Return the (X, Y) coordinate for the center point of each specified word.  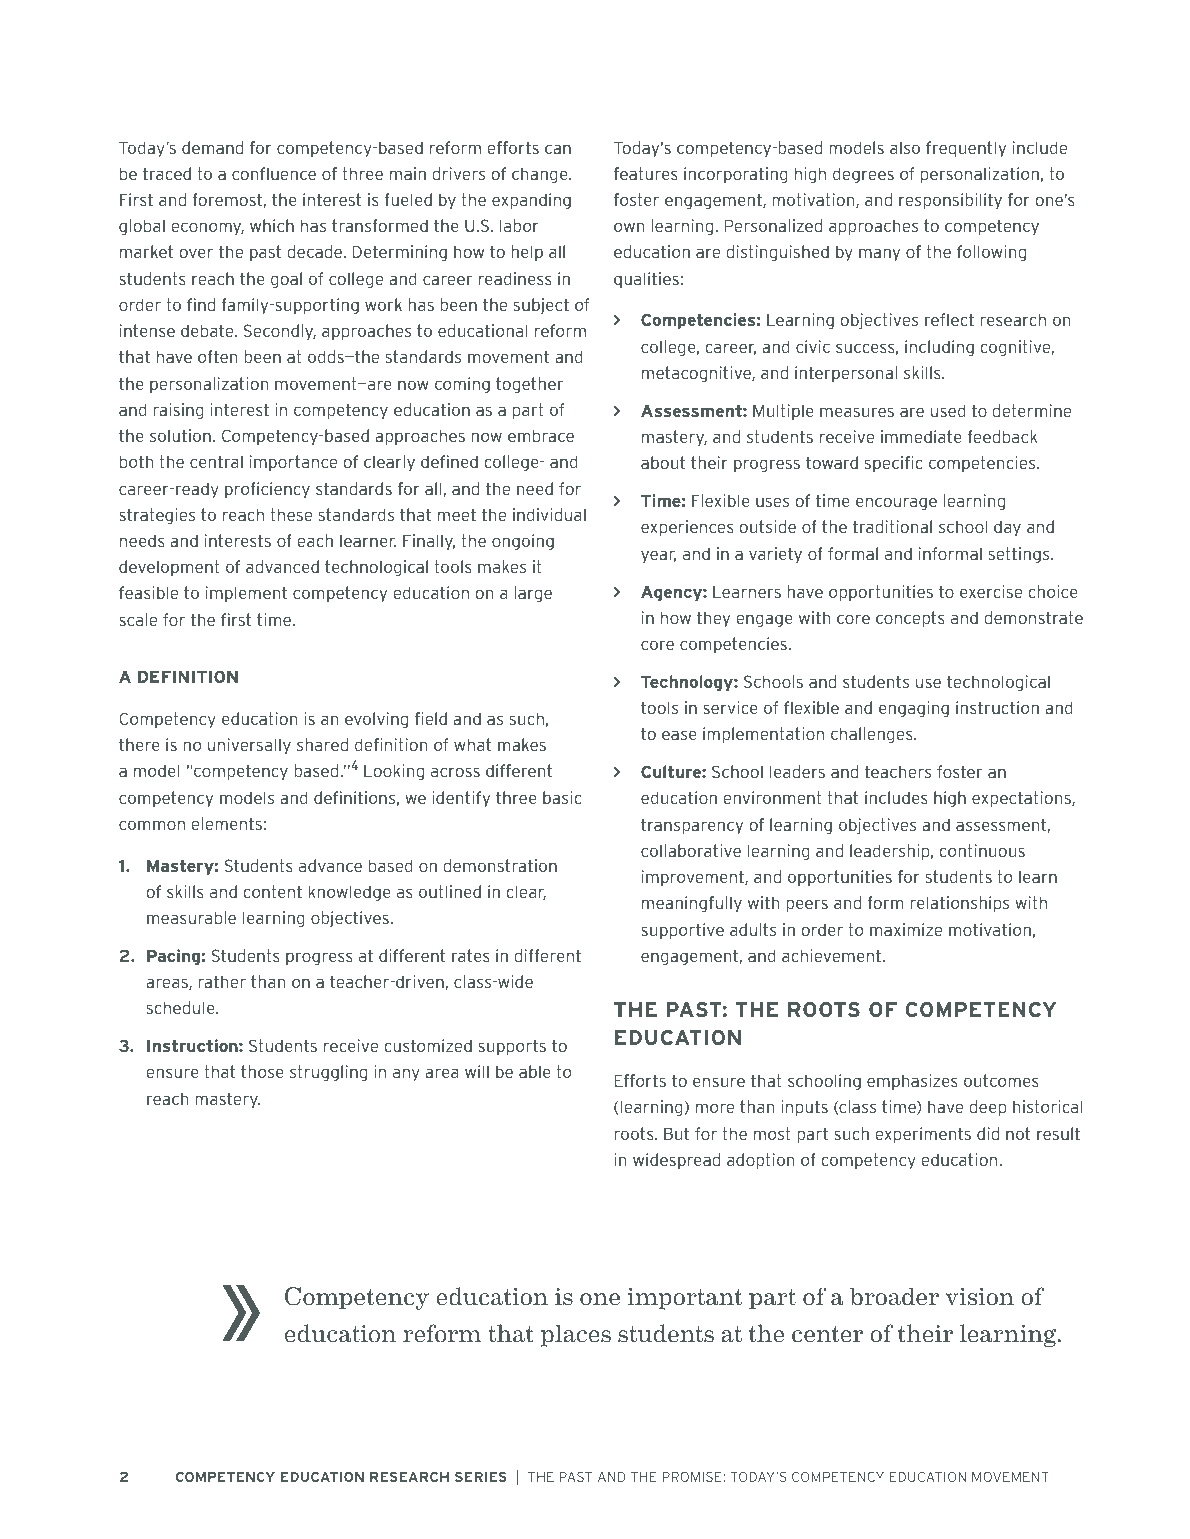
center (827, 1334)
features (646, 173)
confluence (274, 173)
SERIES (481, 1476)
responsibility (950, 201)
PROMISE (693, 1476)
